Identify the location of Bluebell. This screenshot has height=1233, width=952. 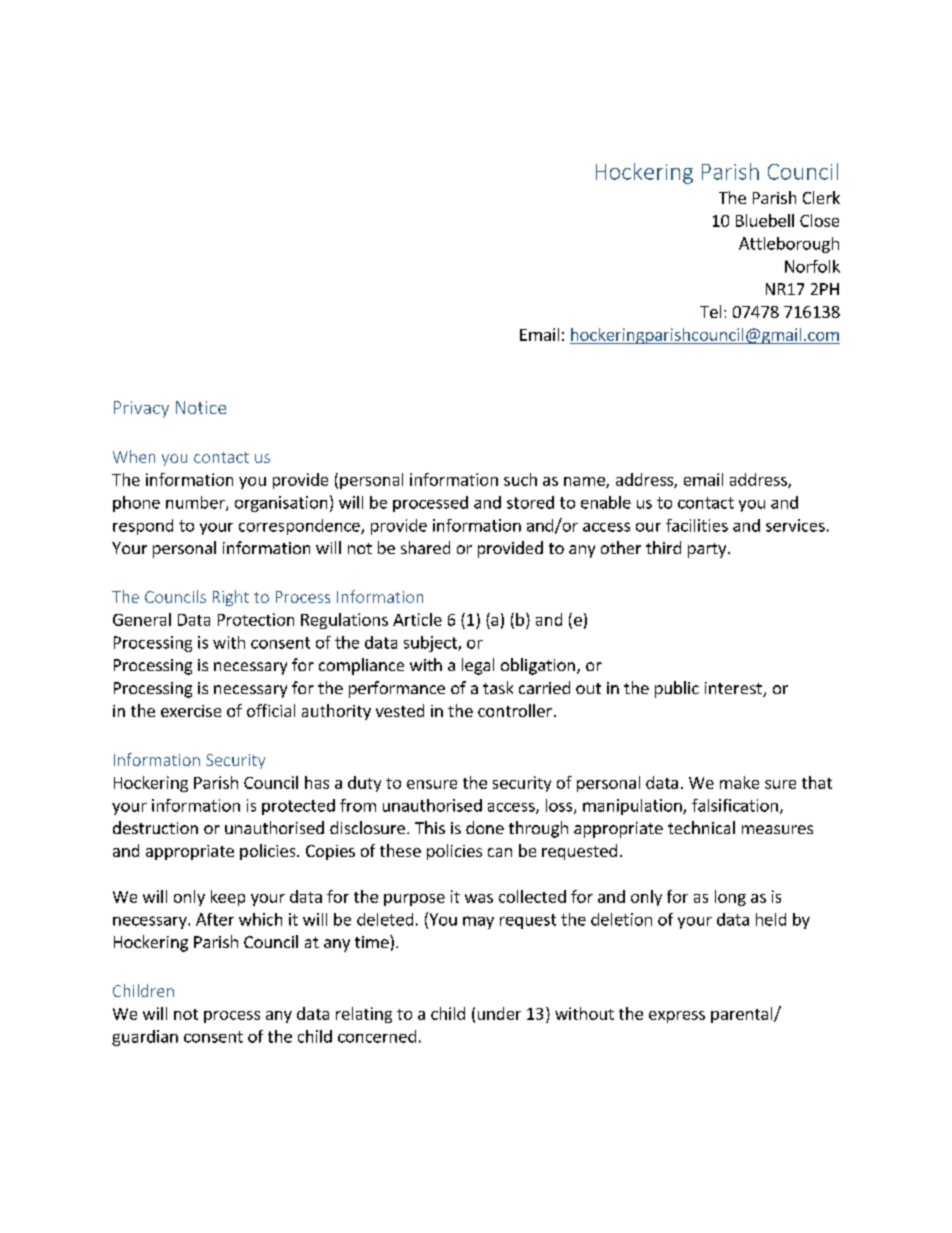
(765, 220).
